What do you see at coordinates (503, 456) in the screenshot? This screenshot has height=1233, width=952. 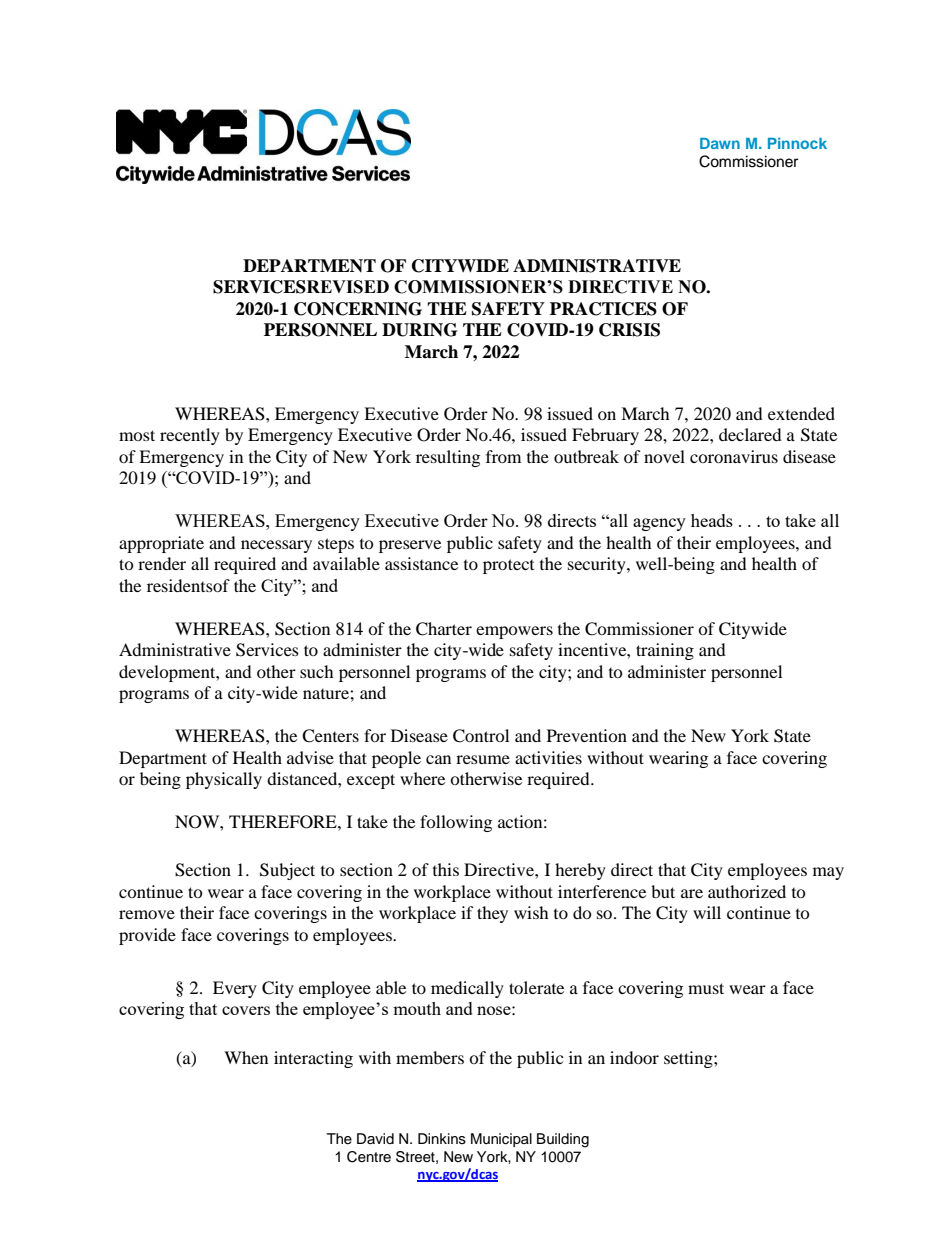 I see `from` at bounding box center [503, 456].
